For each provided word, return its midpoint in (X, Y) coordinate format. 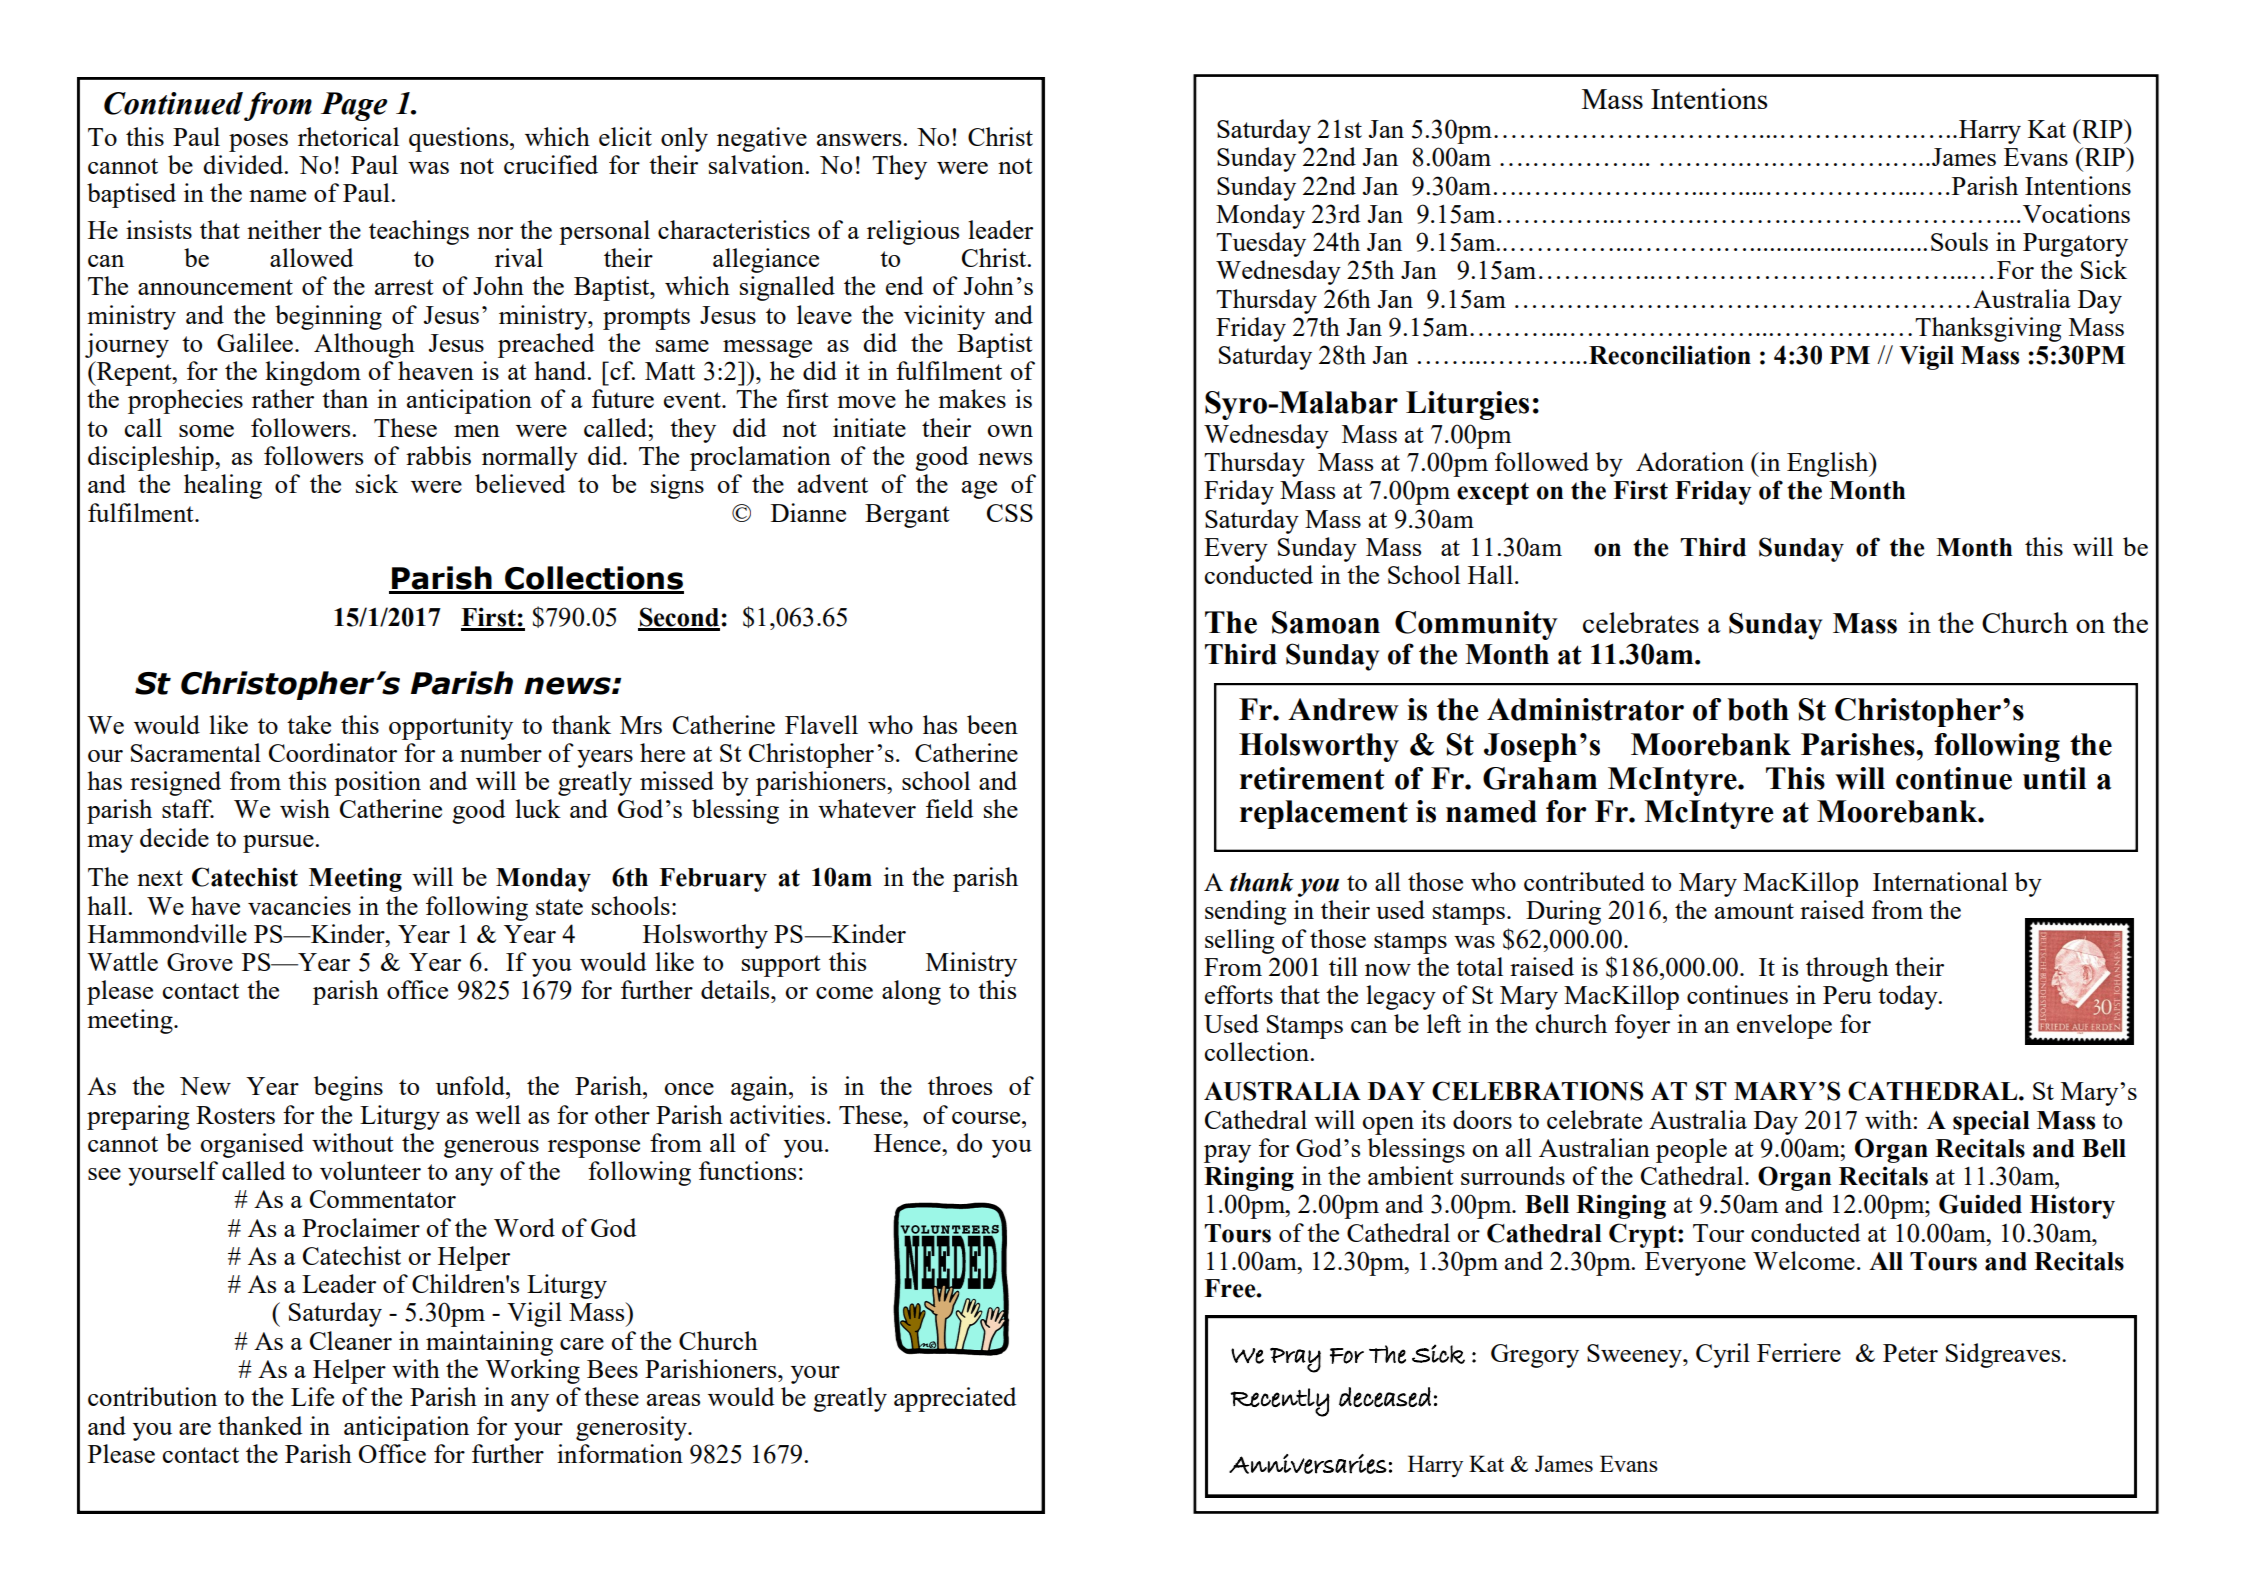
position (377, 783)
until (2054, 778)
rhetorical (348, 136)
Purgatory (2075, 245)
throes (960, 1085)
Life (312, 1396)
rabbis (438, 455)
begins (348, 1088)
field (949, 808)
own (1010, 431)
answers (860, 140)
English (1829, 464)
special (1991, 1122)
